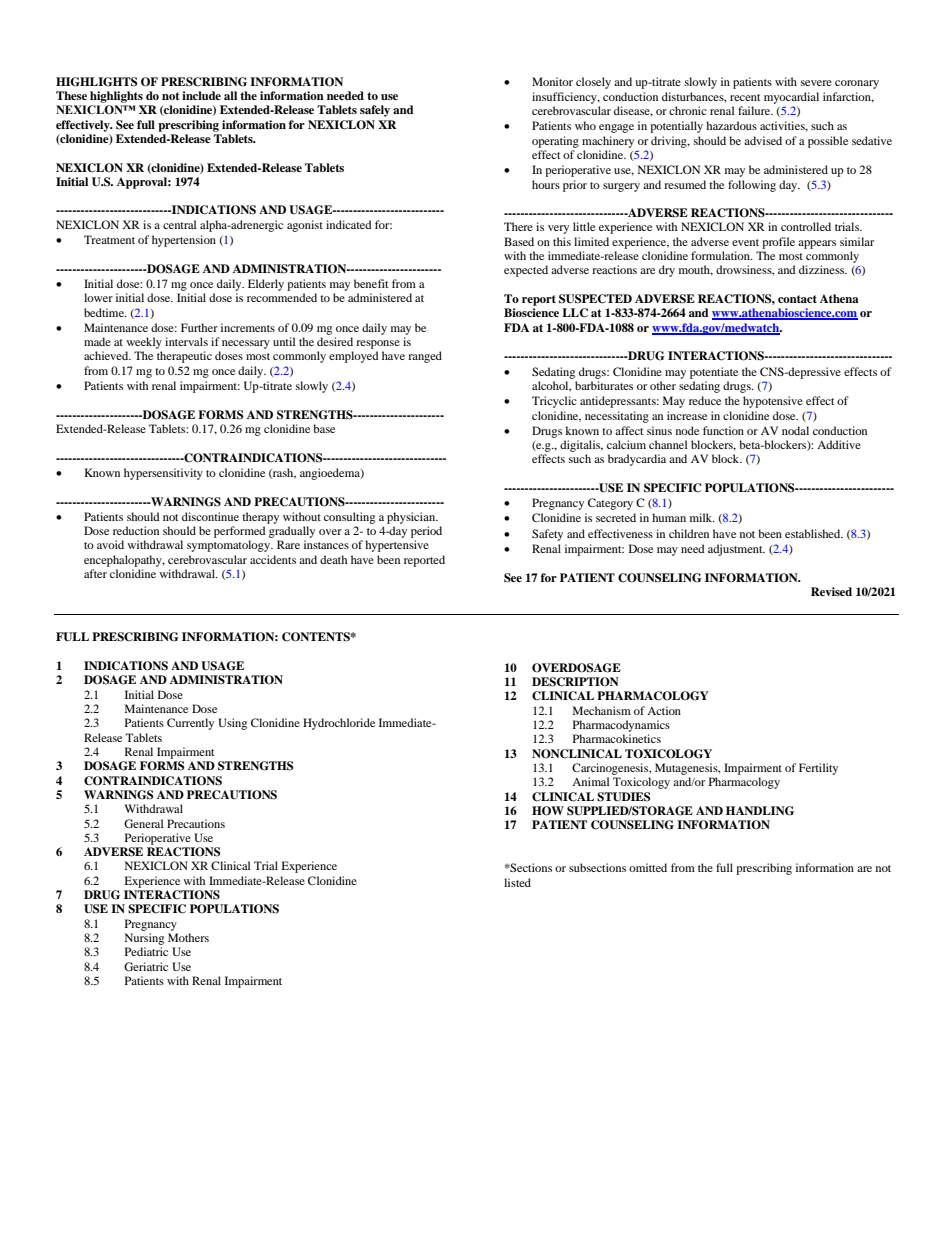 Image resolution: width=952 pixels, height=1233 pixels. Describe the element at coordinates (201, 95) in the screenshot. I see `include` at that location.
